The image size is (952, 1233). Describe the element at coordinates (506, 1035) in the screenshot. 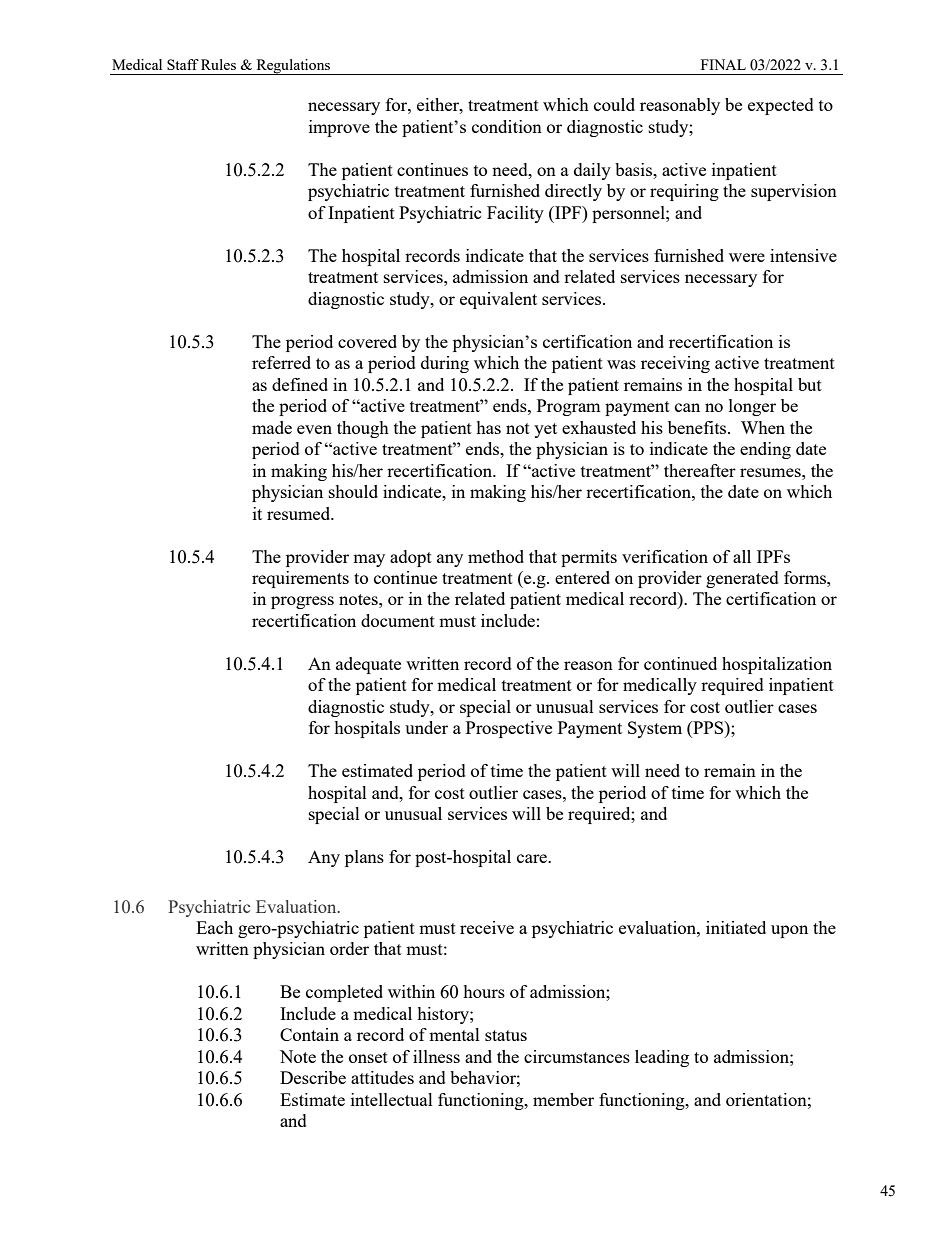

I see `status` at that location.
